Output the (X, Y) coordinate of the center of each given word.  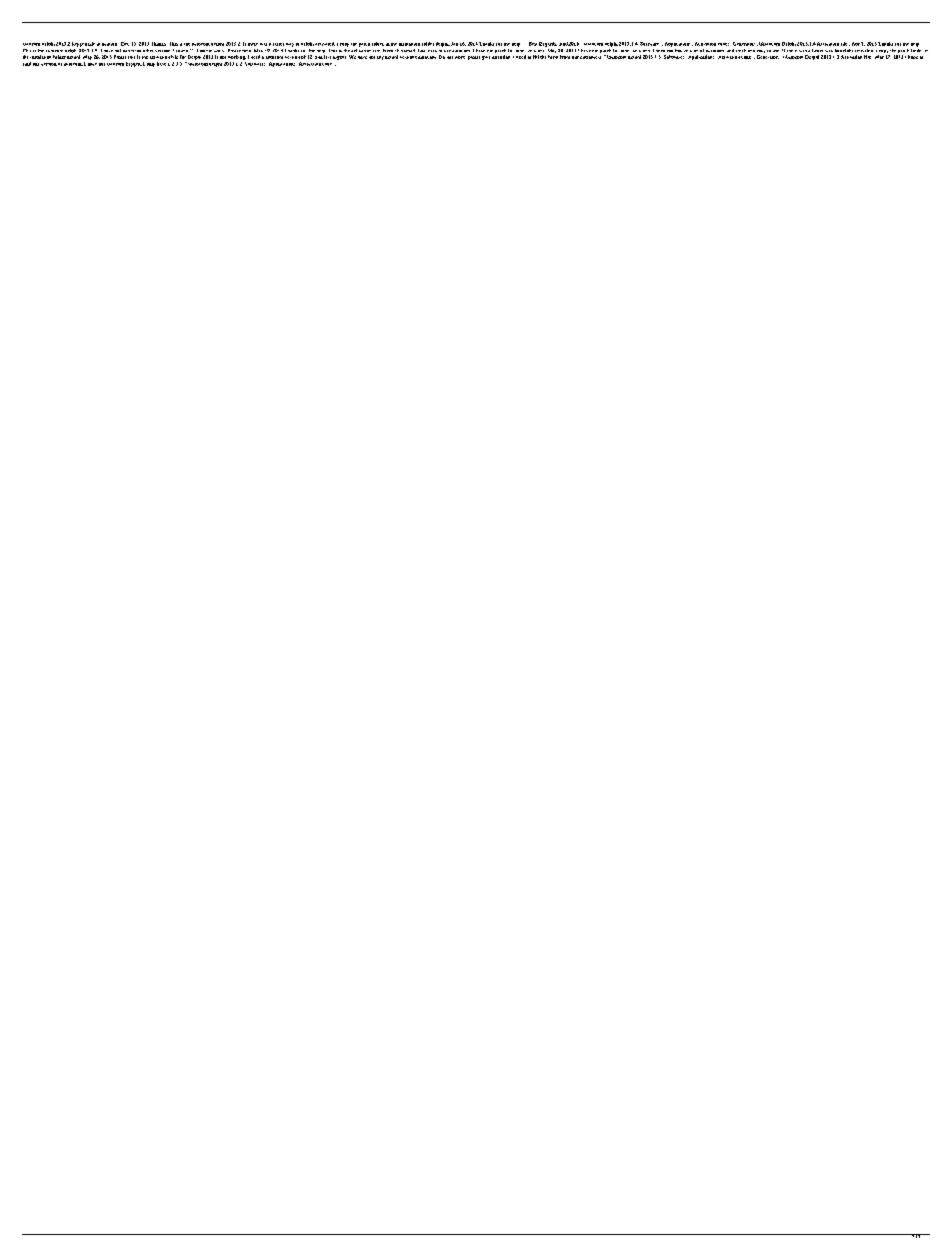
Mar (879, 57)
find (27, 64)
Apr (854, 44)
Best (533, 44)
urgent (339, 58)
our (575, 57)
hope (913, 57)
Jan (454, 44)
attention (501, 57)
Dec (125, 44)
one (36, 64)
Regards (548, 44)
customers (590, 57)
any (380, 58)
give (486, 58)
